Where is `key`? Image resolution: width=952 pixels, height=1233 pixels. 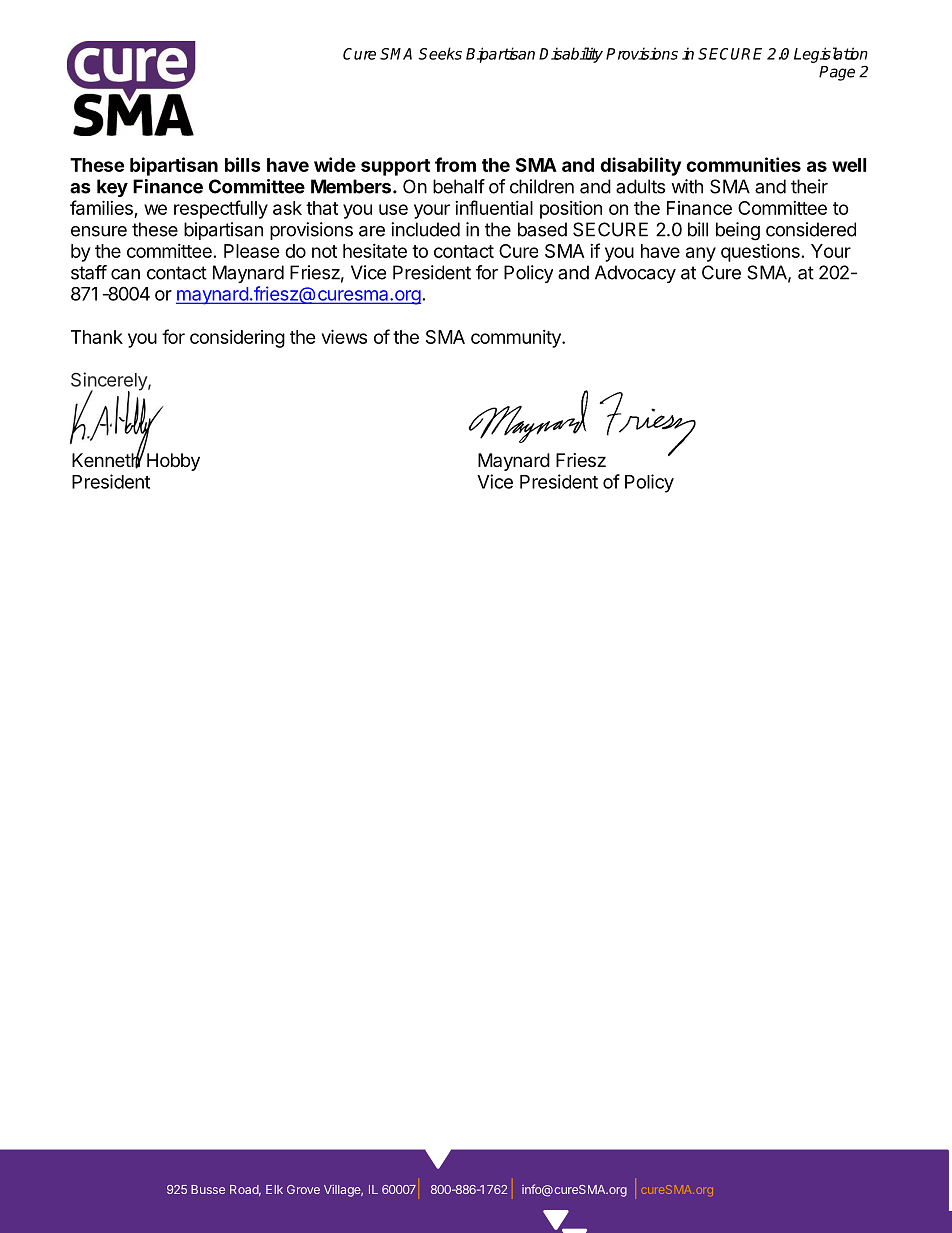
key is located at coordinates (112, 188).
